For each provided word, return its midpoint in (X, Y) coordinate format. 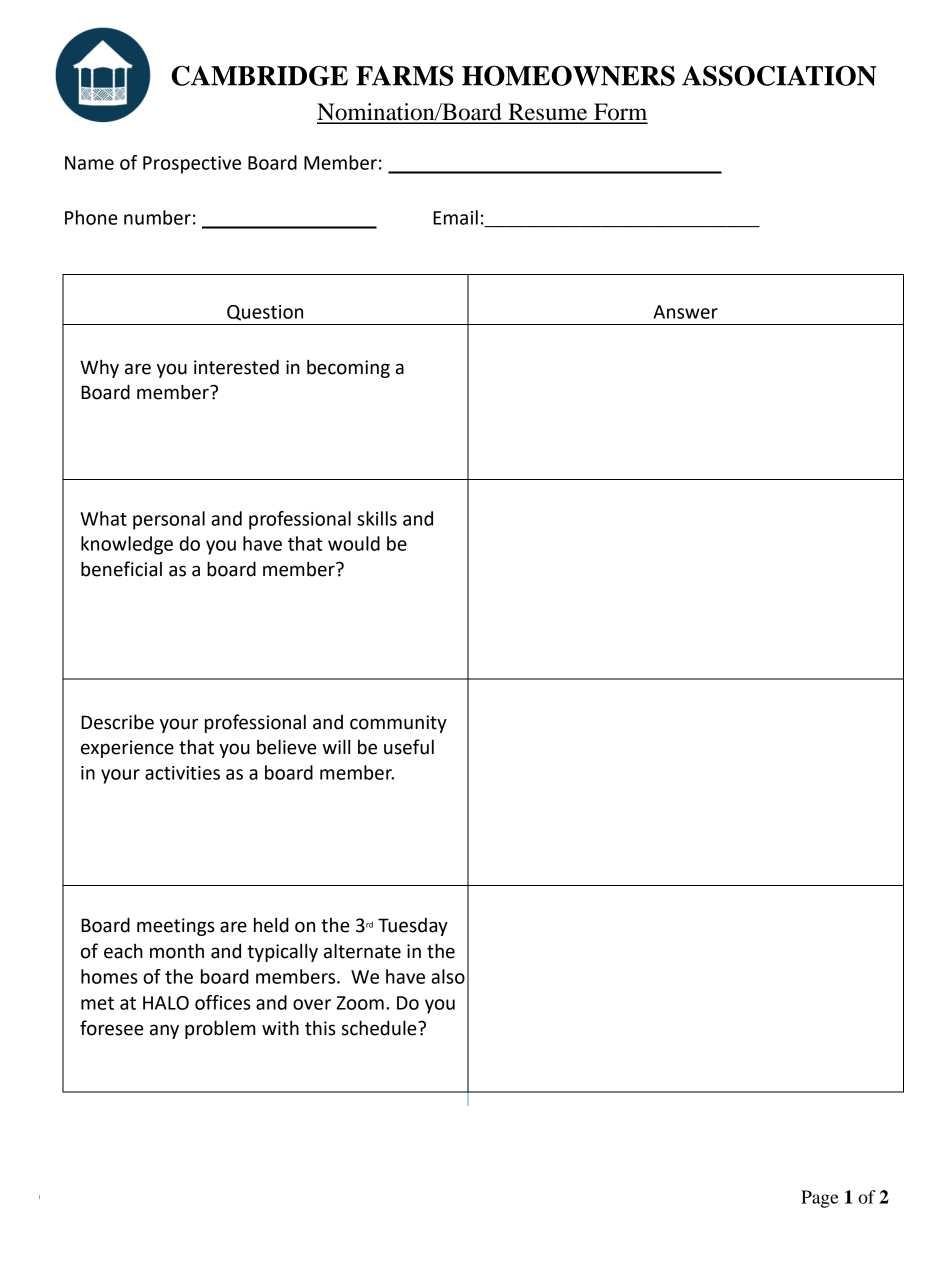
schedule (380, 1028)
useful (409, 747)
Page (820, 1199)
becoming (348, 368)
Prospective (192, 165)
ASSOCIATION (779, 75)
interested (236, 367)
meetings (176, 927)
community (398, 724)
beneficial (121, 569)
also (448, 976)
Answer (685, 312)
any (164, 1031)
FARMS (405, 76)
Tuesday (413, 927)
